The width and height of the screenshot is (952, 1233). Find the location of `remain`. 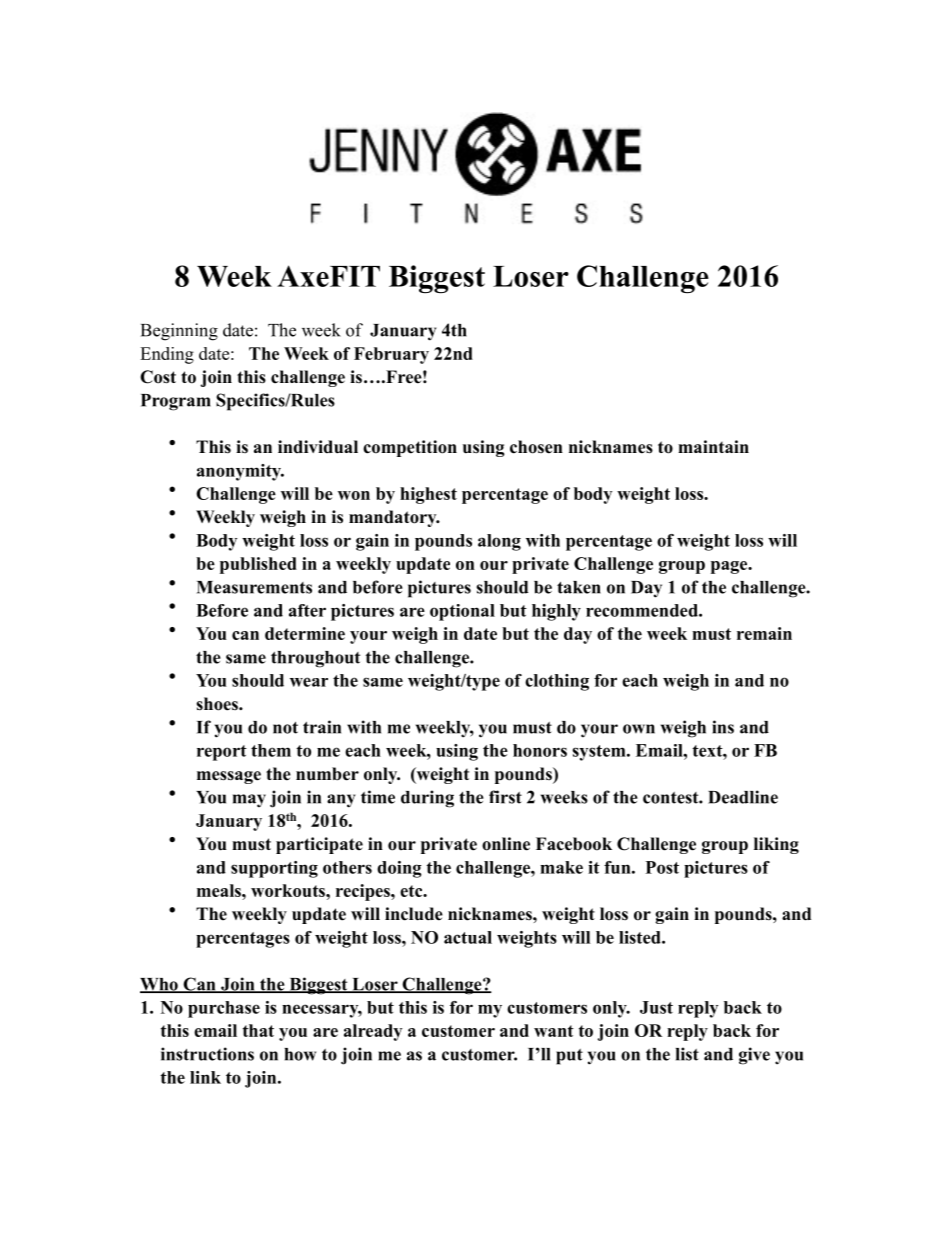

remain is located at coordinates (764, 633).
